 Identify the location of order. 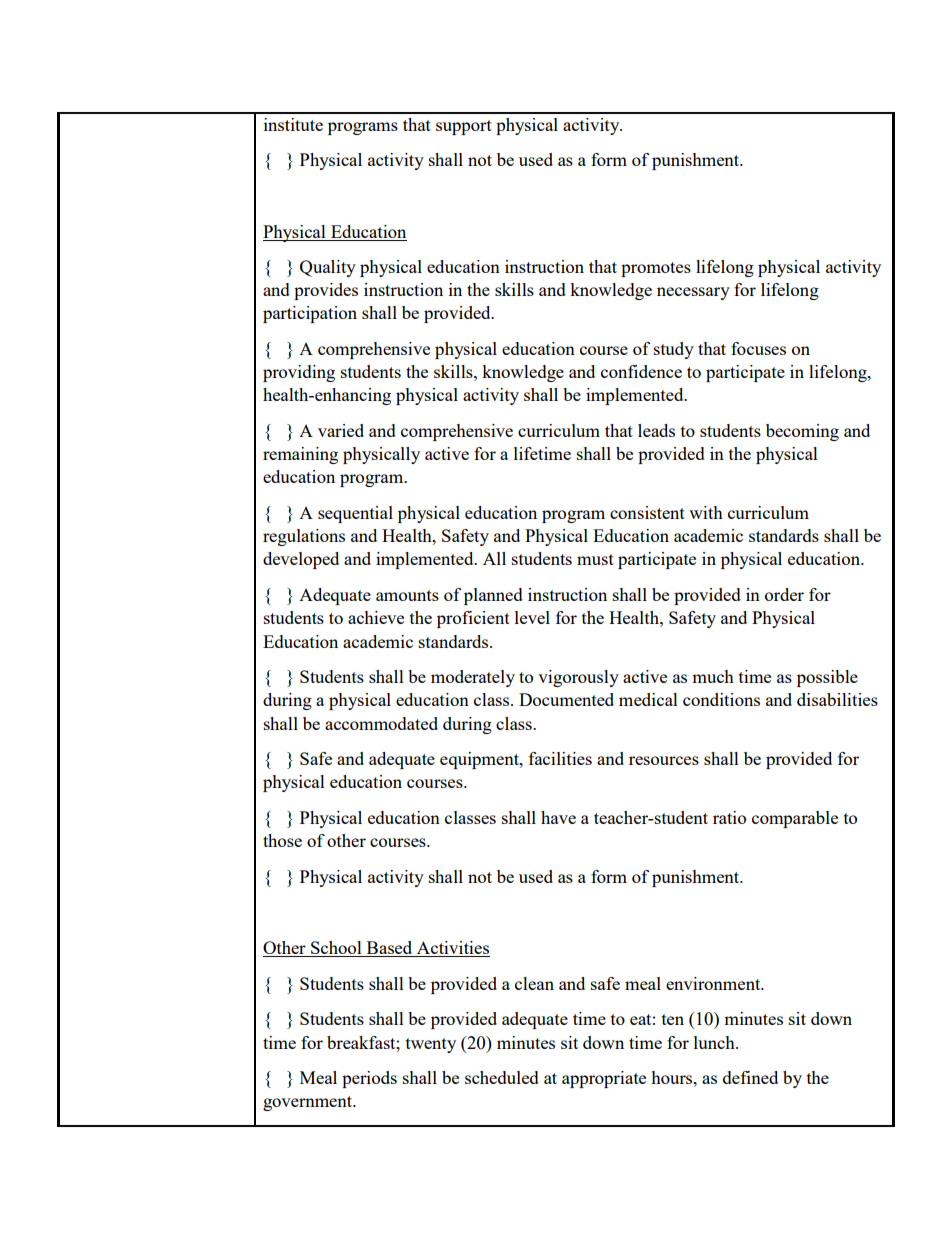
(784, 594).
